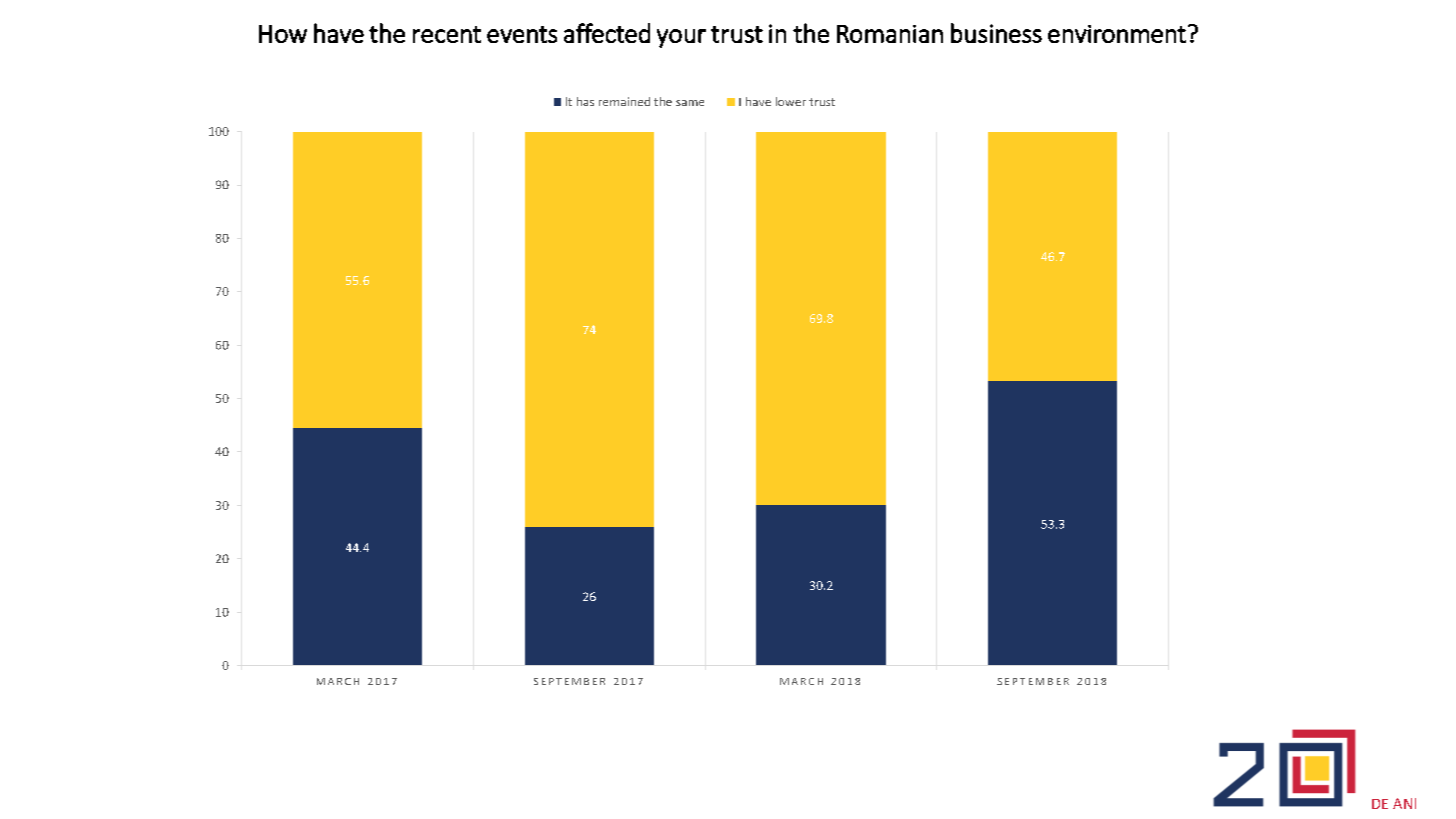 The height and width of the screenshot is (819, 1456). Describe the element at coordinates (585, 101) in the screenshot. I see `has` at that location.
